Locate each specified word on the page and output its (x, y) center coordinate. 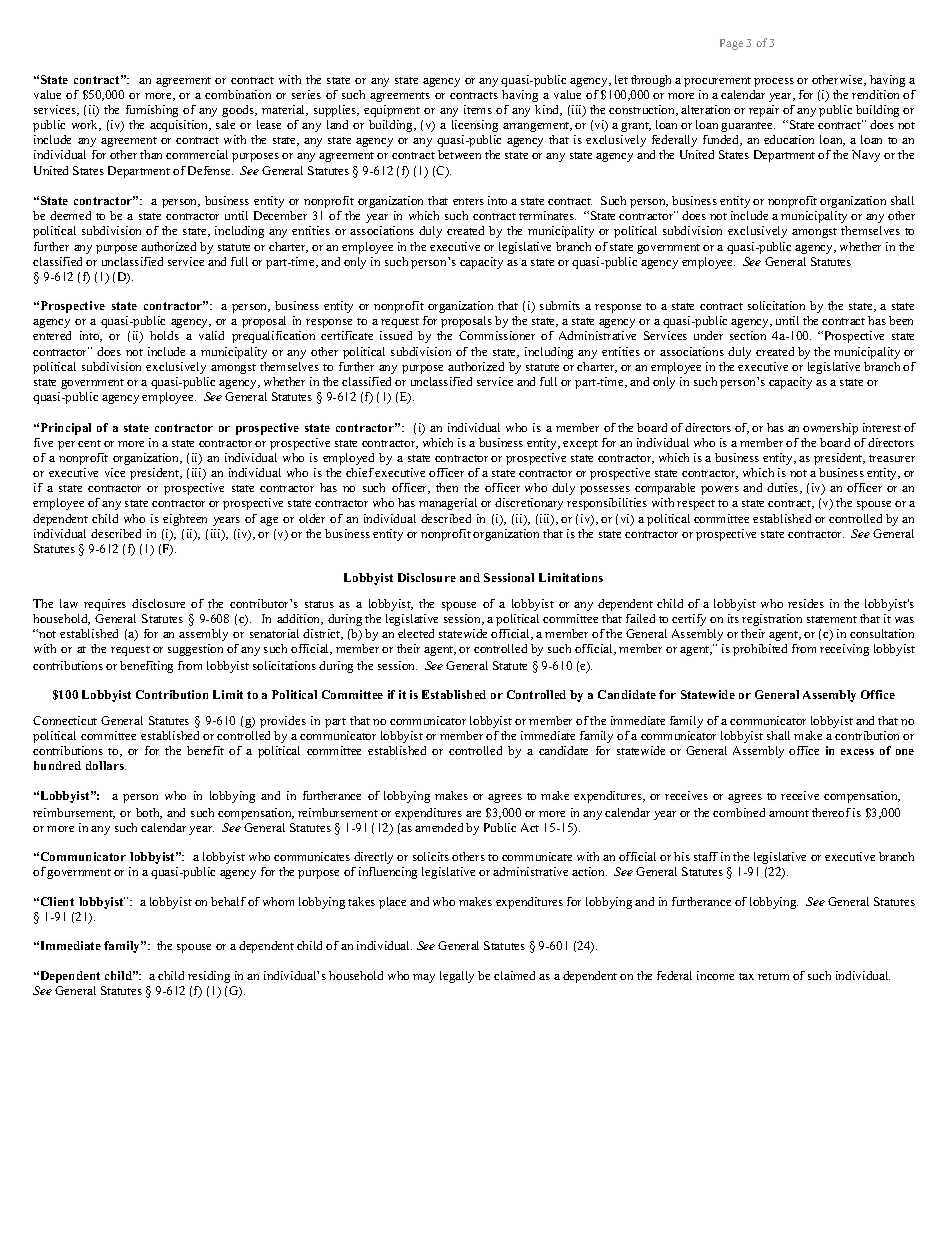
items (478, 109)
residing (209, 977)
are (473, 814)
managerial (448, 504)
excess (857, 752)
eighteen (185, 520)
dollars (106, 765)
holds (164, 335)
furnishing (152, 111)
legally (457, 977)
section (748, 335)
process (774, 82)
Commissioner (497, 335)
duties (784, 488)
